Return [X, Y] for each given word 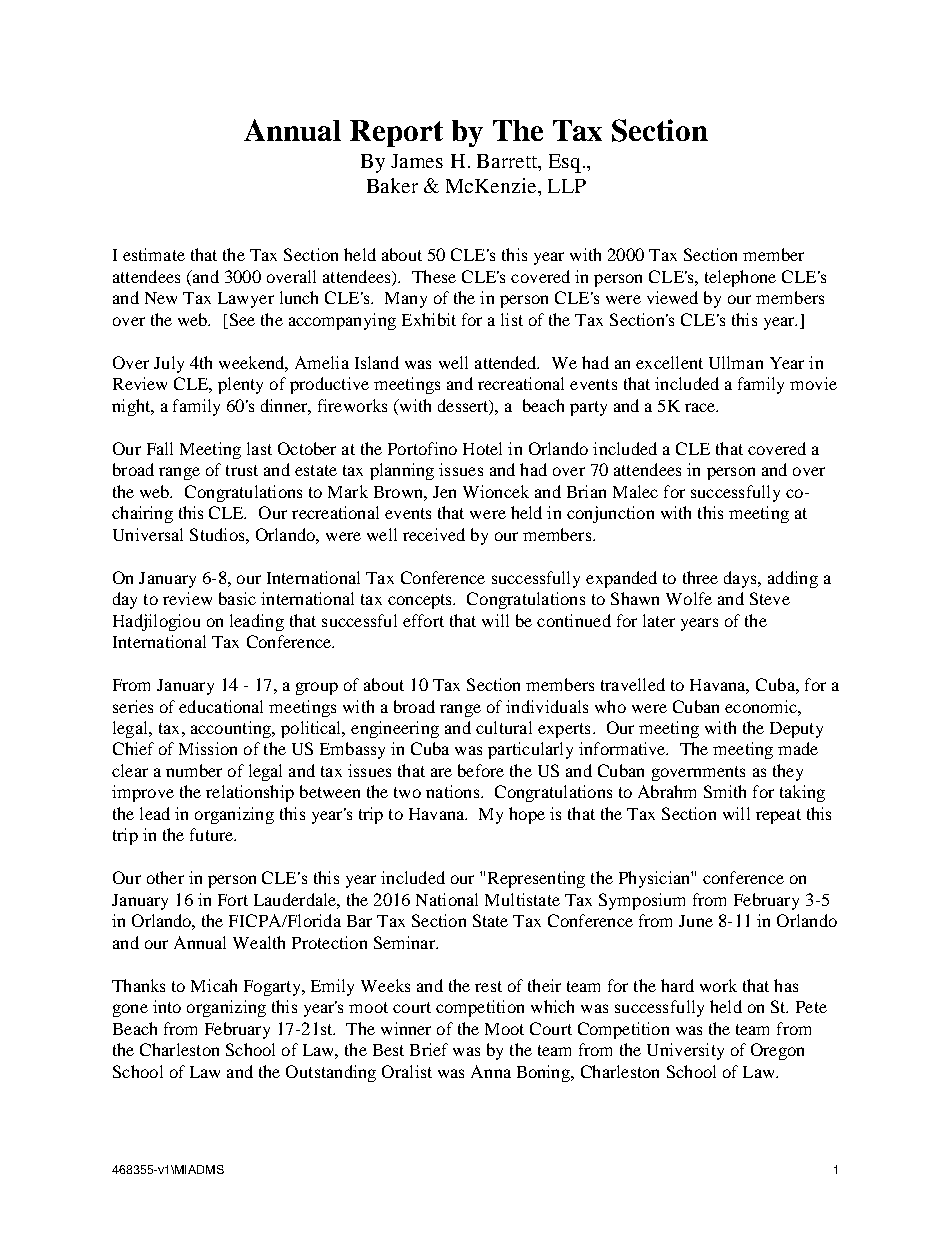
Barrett [508, 161]
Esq [565, 163]
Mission [208, 748]
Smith [725, 791]
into [167, 1006]
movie [813, 383]
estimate [154, 254]
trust [242, 470]
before [481, 770]
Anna [491, 1071]
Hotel [482, 448]
